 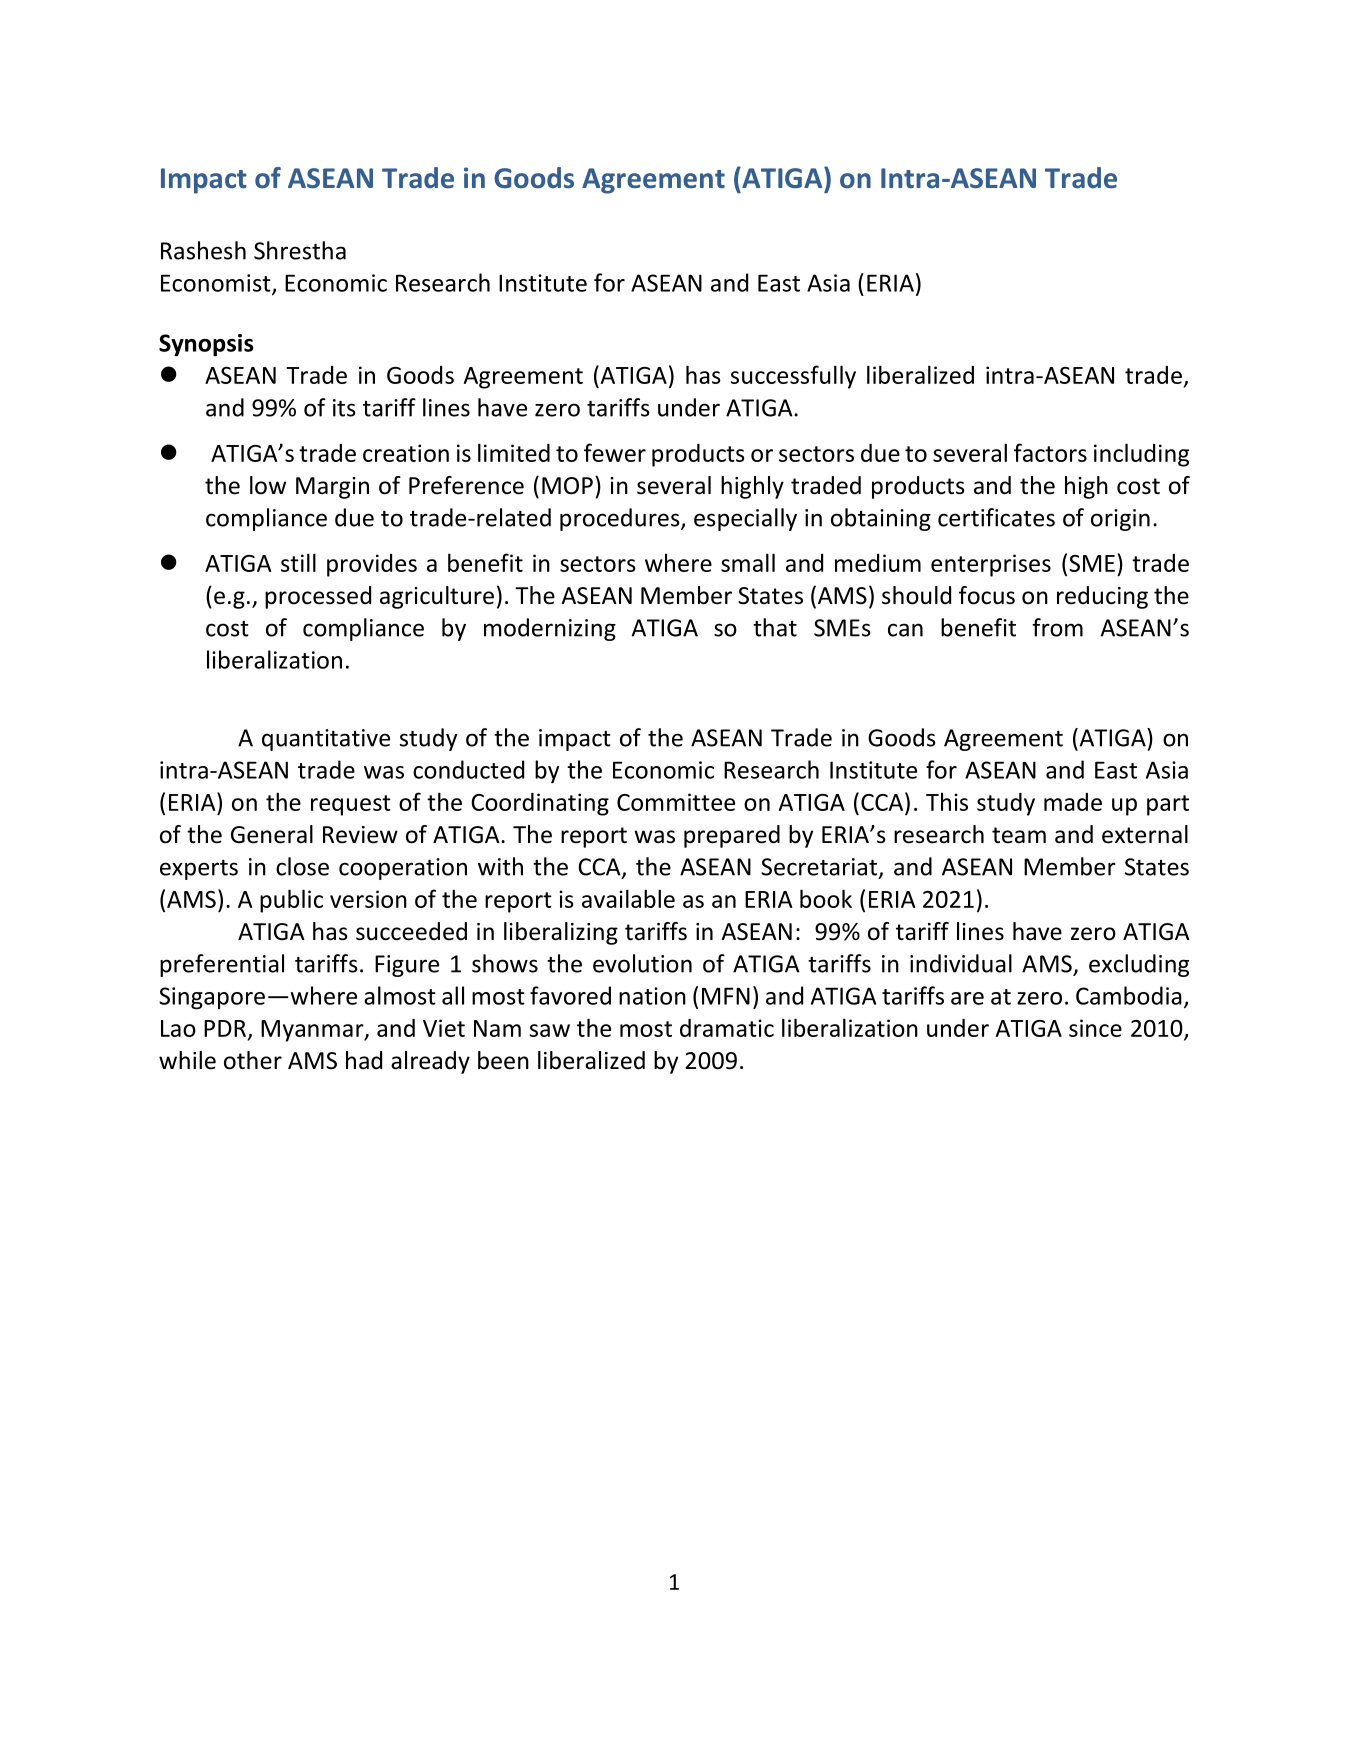 What do you see at coordinates (253, 1060) in the document?
I see `other` at bounding box center [253, 1060].
